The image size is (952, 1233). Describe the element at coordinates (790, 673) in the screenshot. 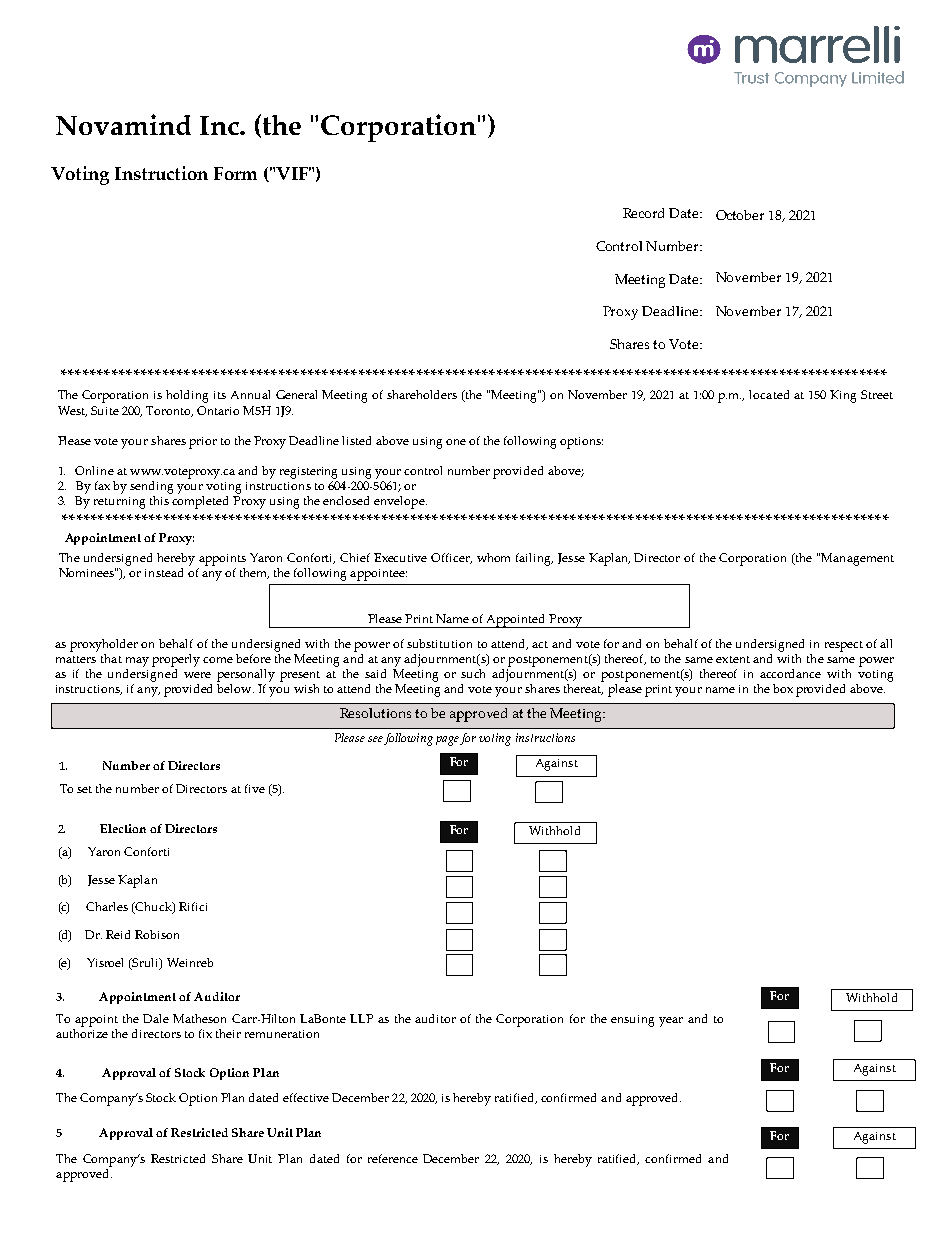

I see `accordance` at that location.
